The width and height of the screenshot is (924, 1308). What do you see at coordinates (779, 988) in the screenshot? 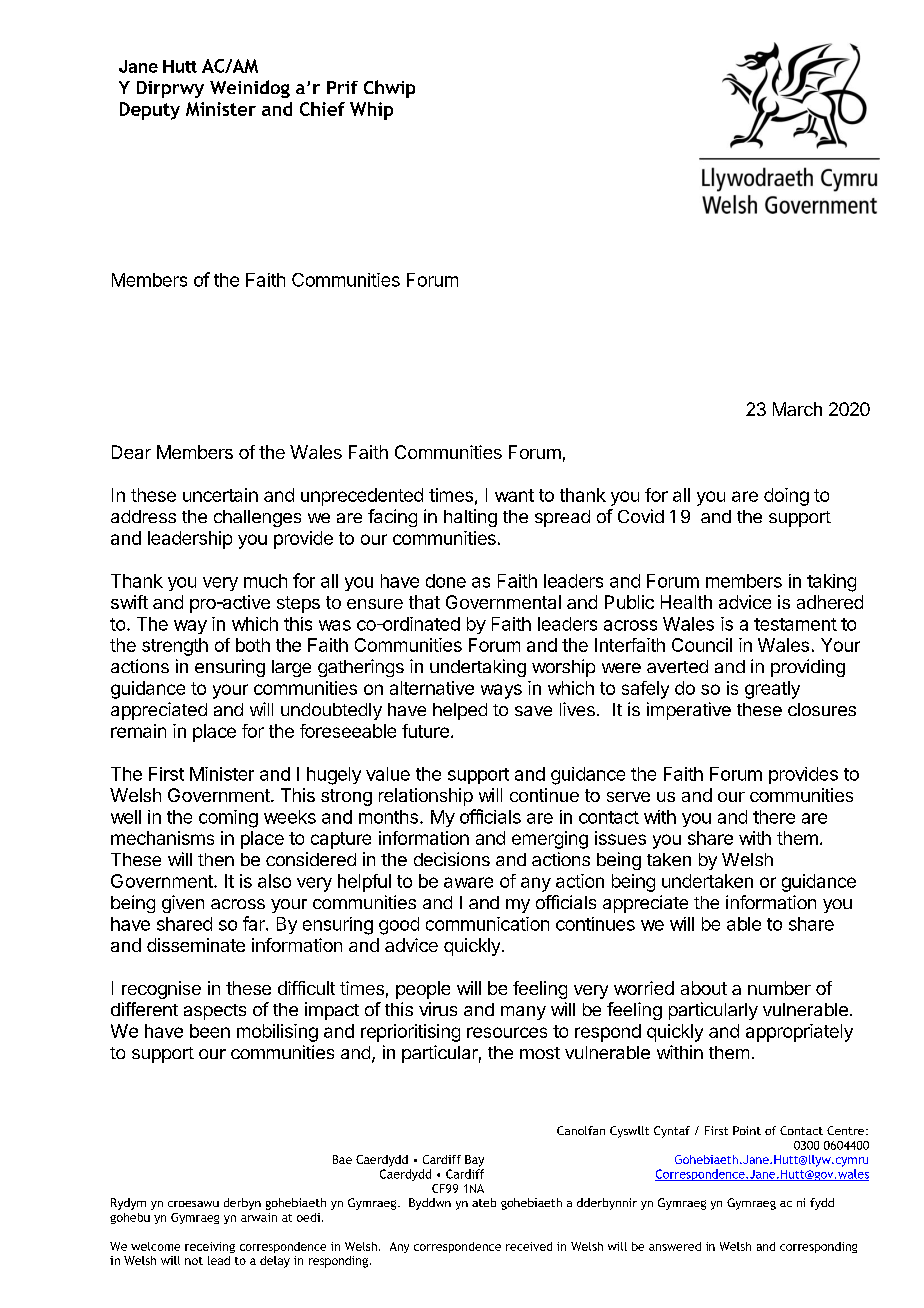
I see `number` at bounding box center [779, 988].
